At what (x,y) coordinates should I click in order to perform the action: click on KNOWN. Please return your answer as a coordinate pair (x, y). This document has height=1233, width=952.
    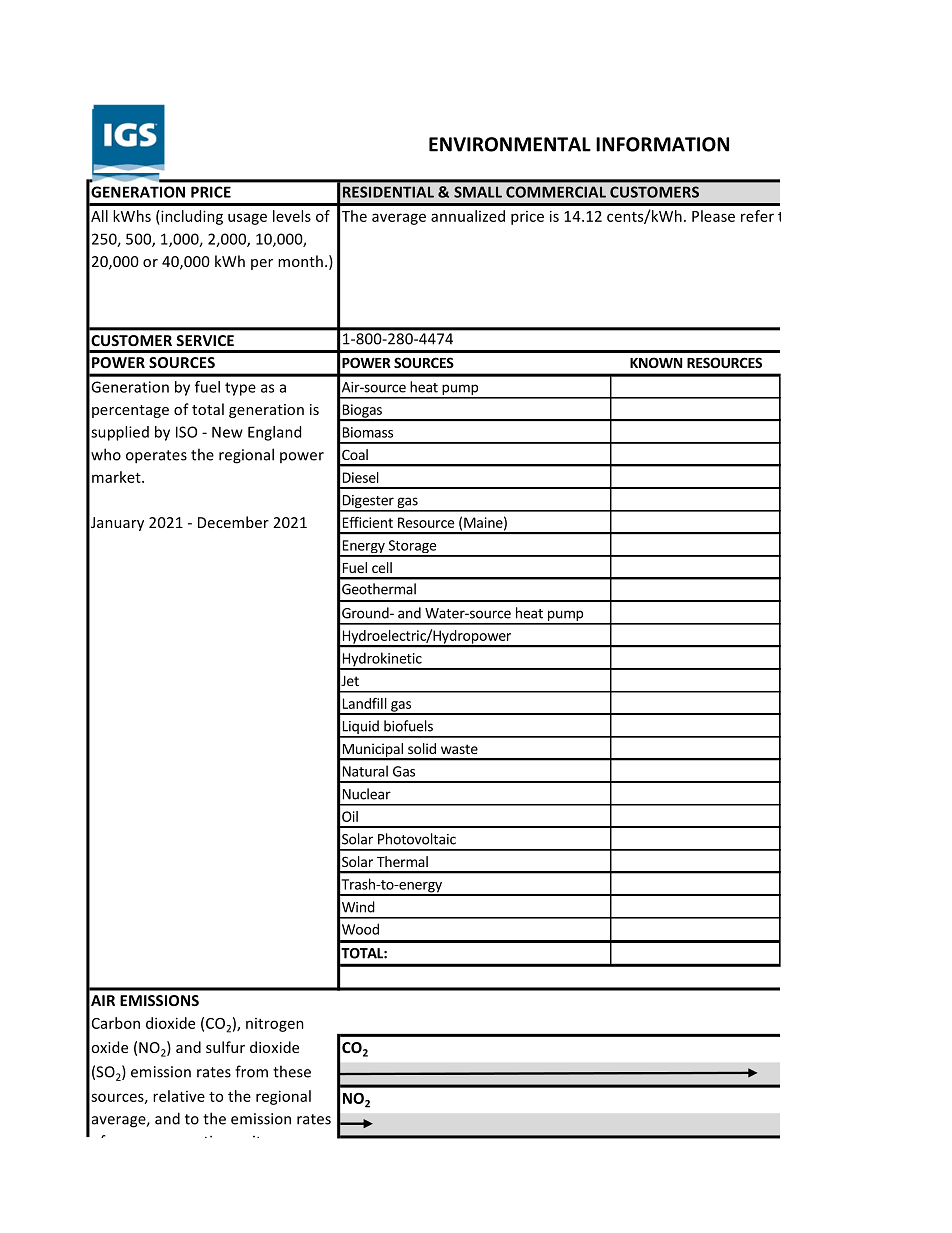
    Looking at the image, I should click on (656, 362).
